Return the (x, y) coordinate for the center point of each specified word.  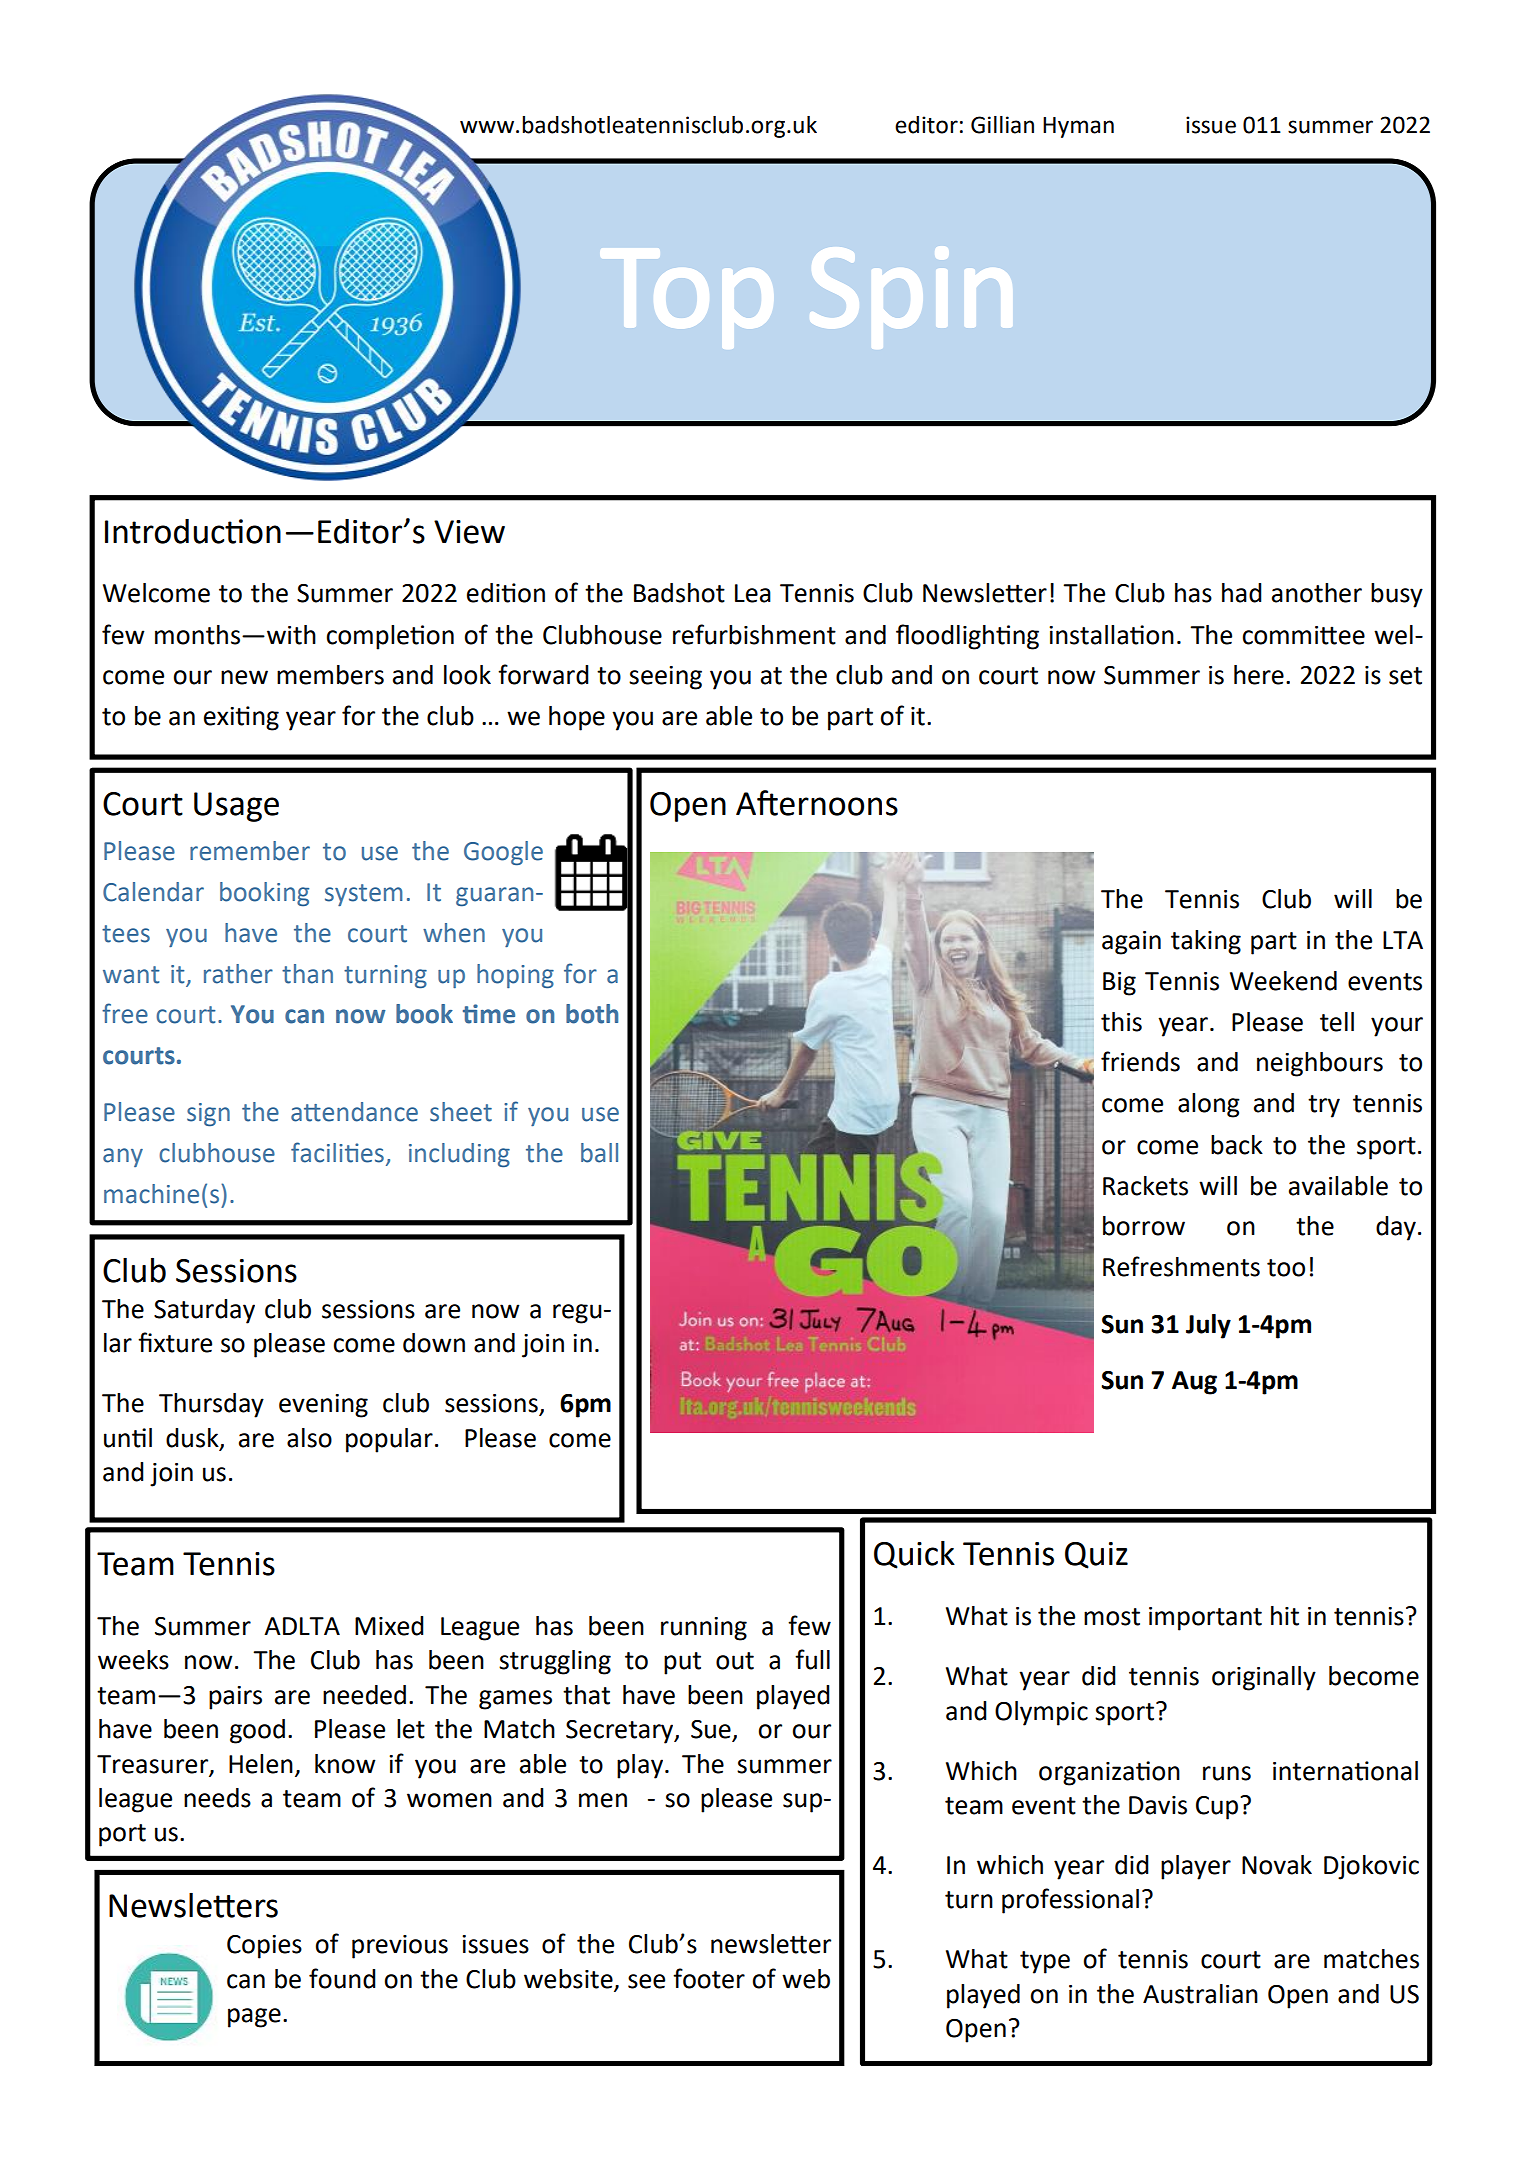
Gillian (1002, 125)
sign (208, 1114)
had (1242, 593)
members (330, 675)
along (1209, 1105)
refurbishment (754, 634)
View (469, 532)
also (309, 1438)
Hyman (1078, 127)
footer (709, 1978)
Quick (914, 1555)
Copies (264, 1947)
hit (1285, 1616)
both (592, 1014)
